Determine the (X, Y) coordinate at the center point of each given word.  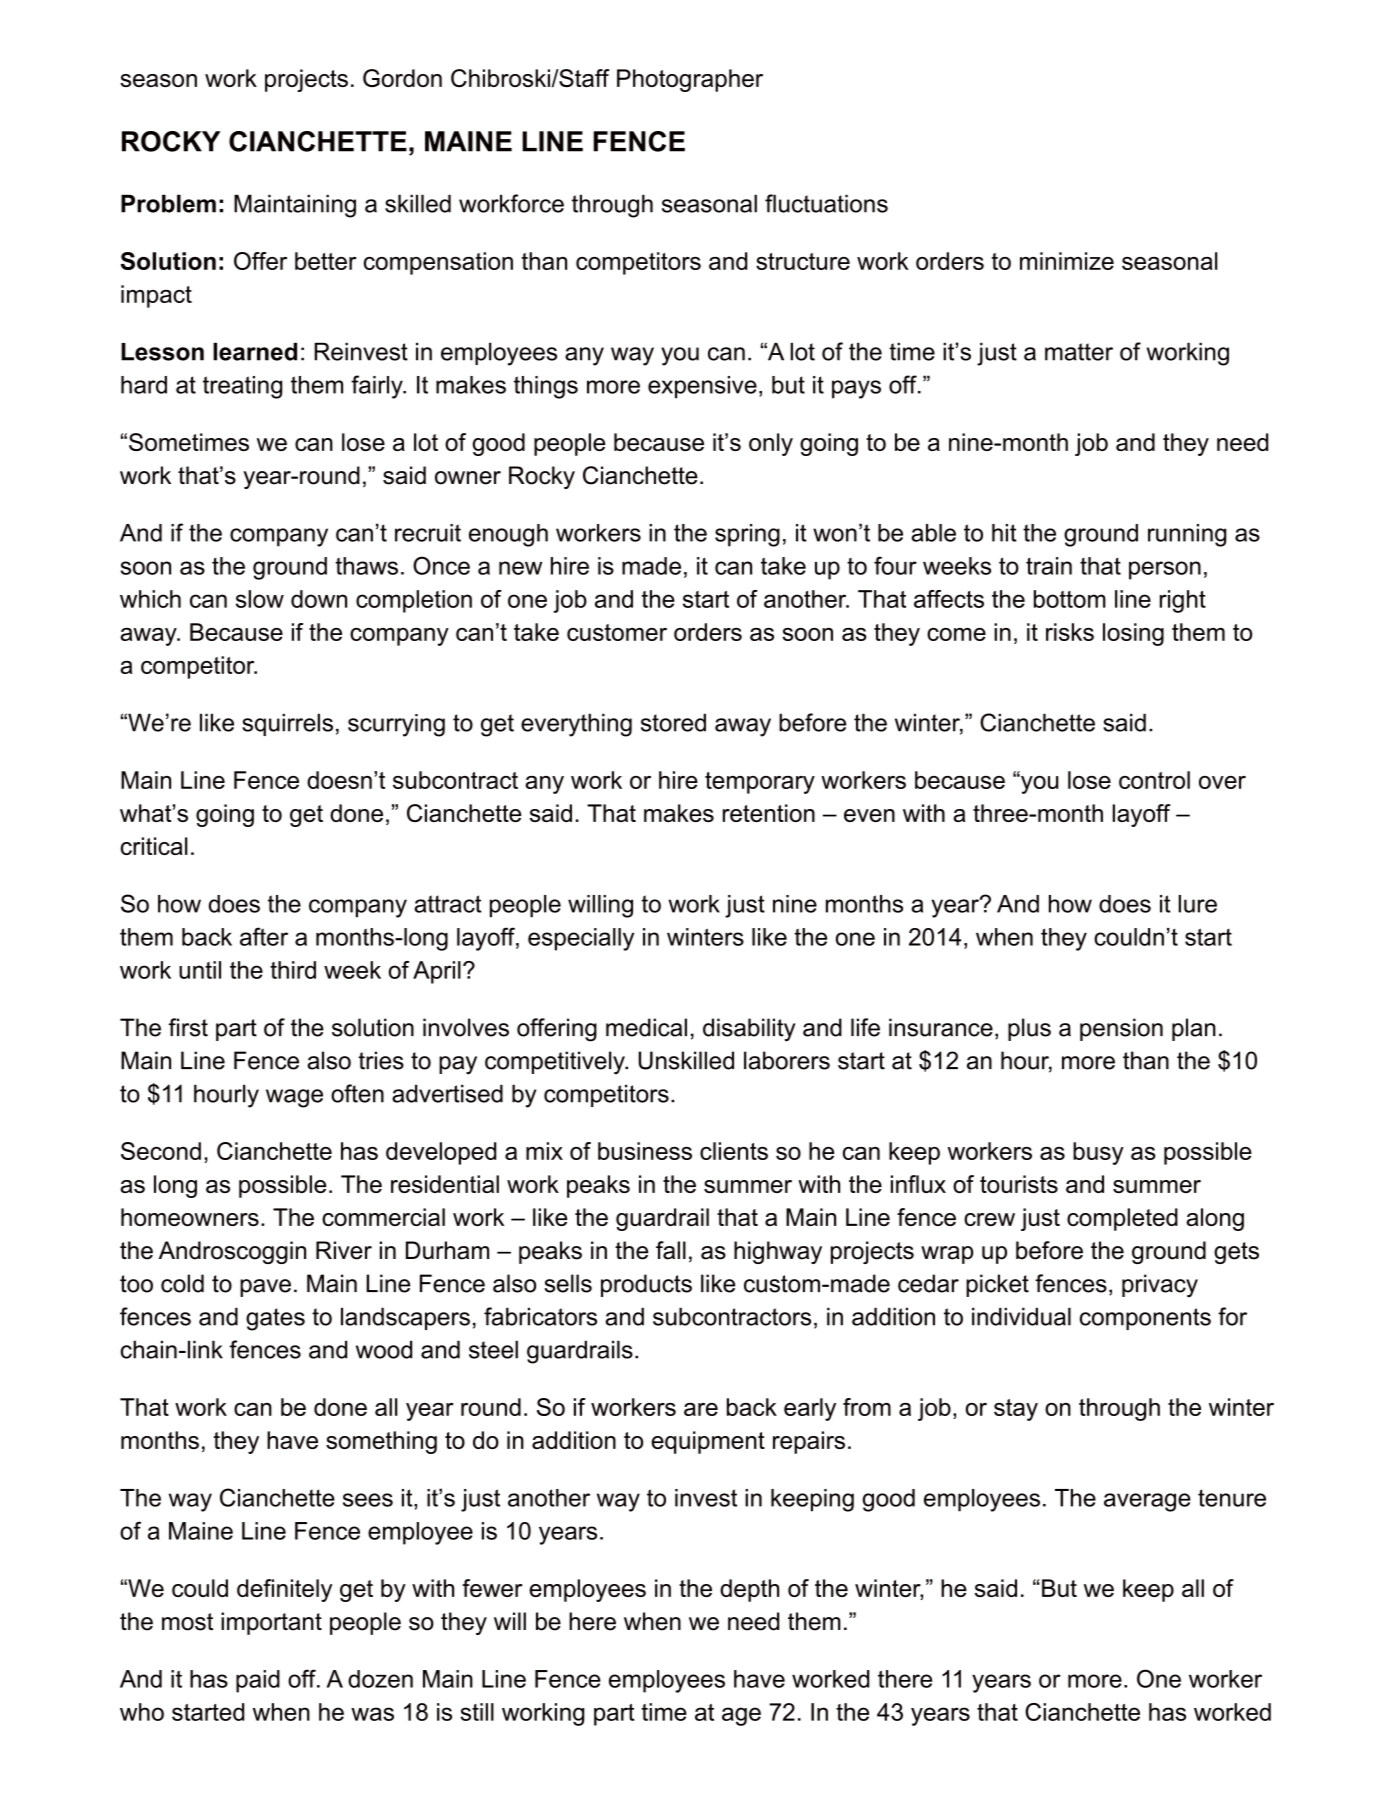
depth (749, 1590)
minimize (1067, 261)
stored (673, 722)
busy (1098, 1153)
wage (294, 1098)
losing (1133, 634)
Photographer (690, 80)
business (645, 1151)
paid (258, 1681)
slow (260, 599)
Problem (168, 203)
